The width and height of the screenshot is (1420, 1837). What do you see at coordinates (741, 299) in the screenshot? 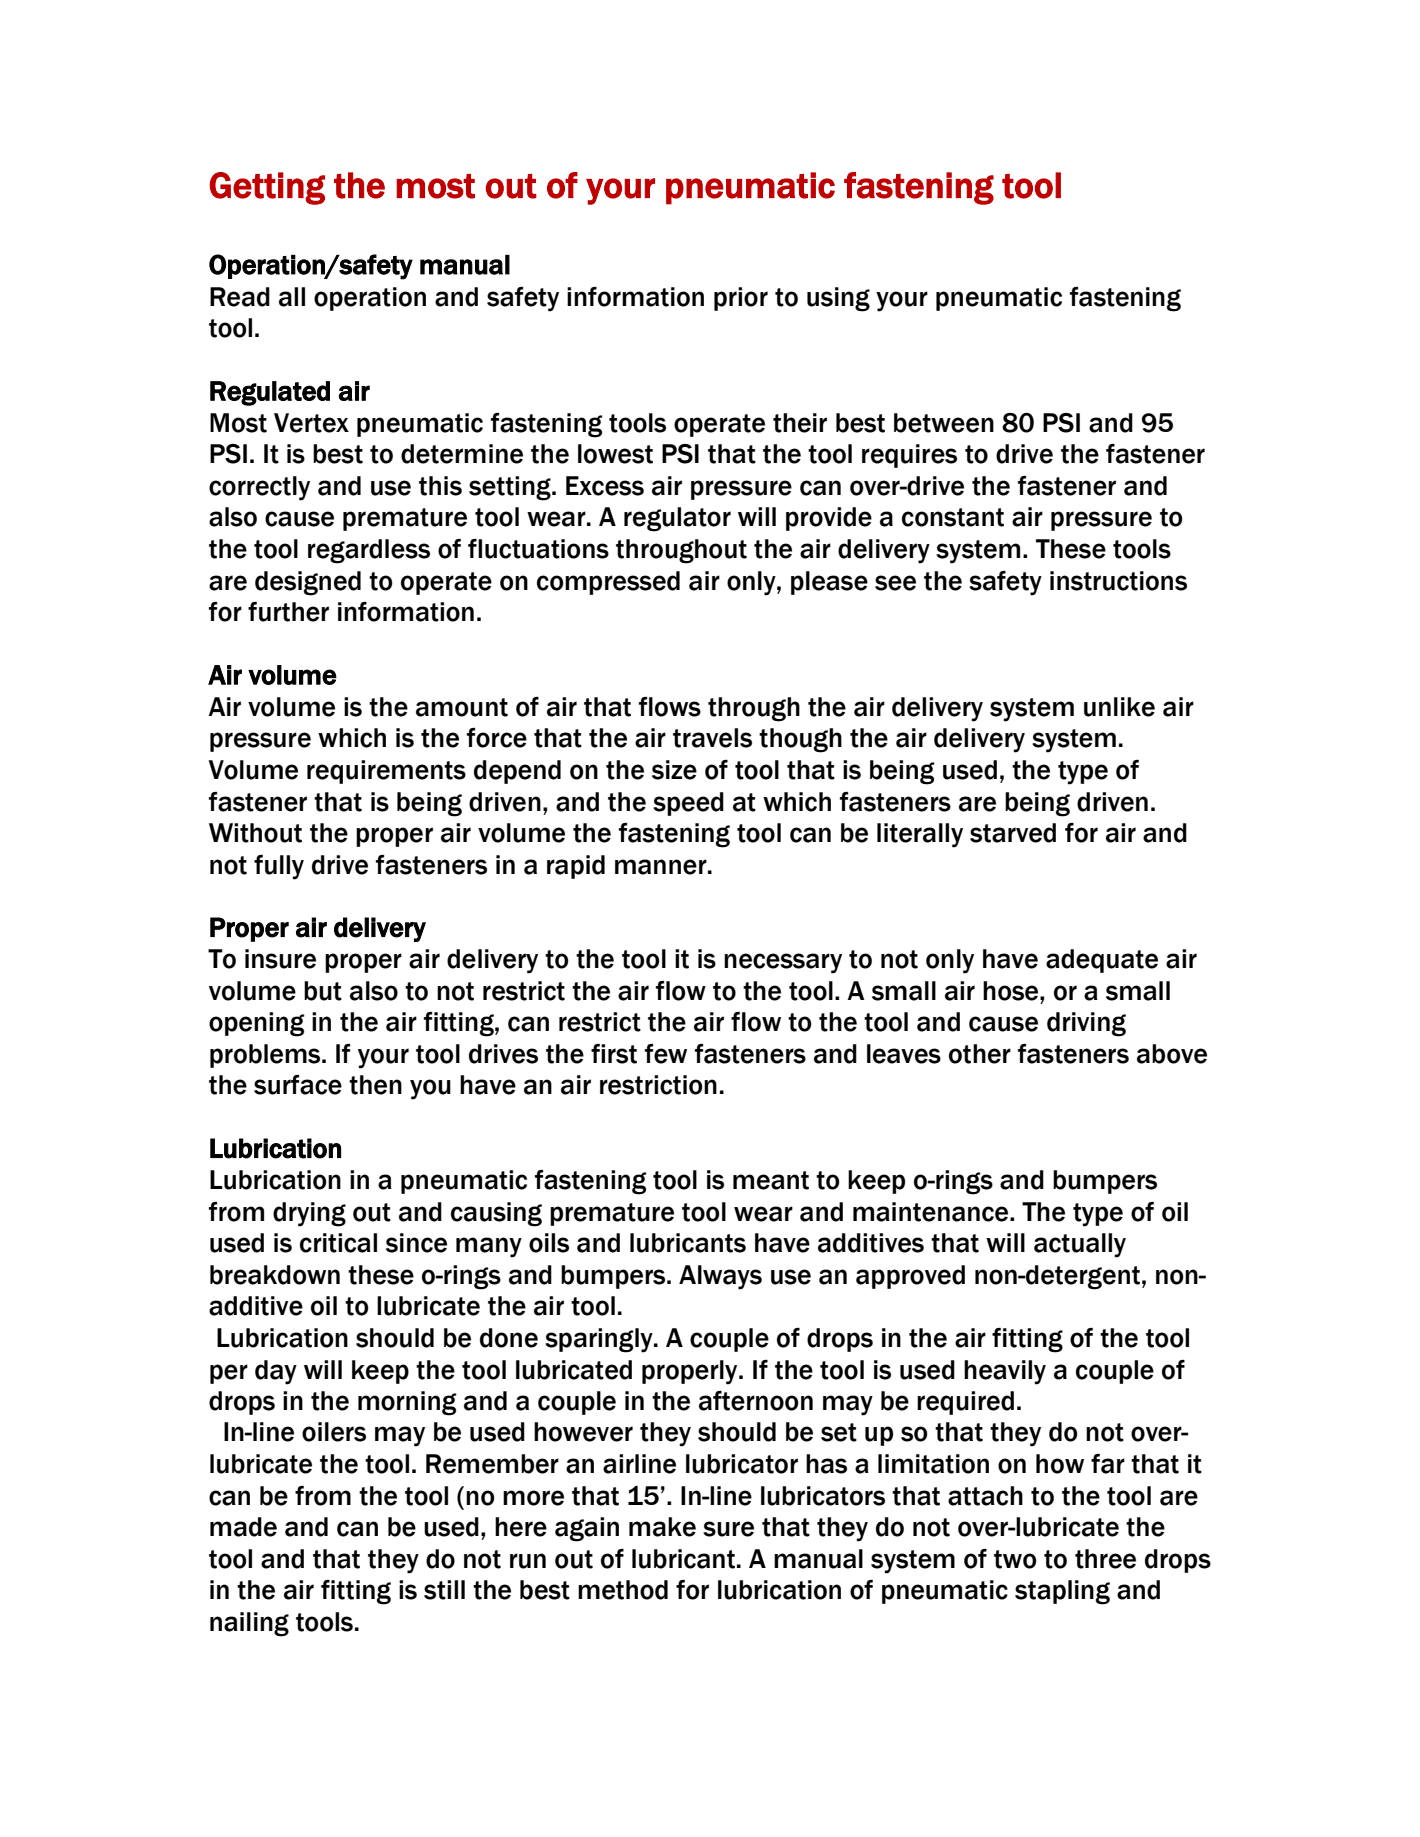
I see `prior` at bounding box center [741, 299].
